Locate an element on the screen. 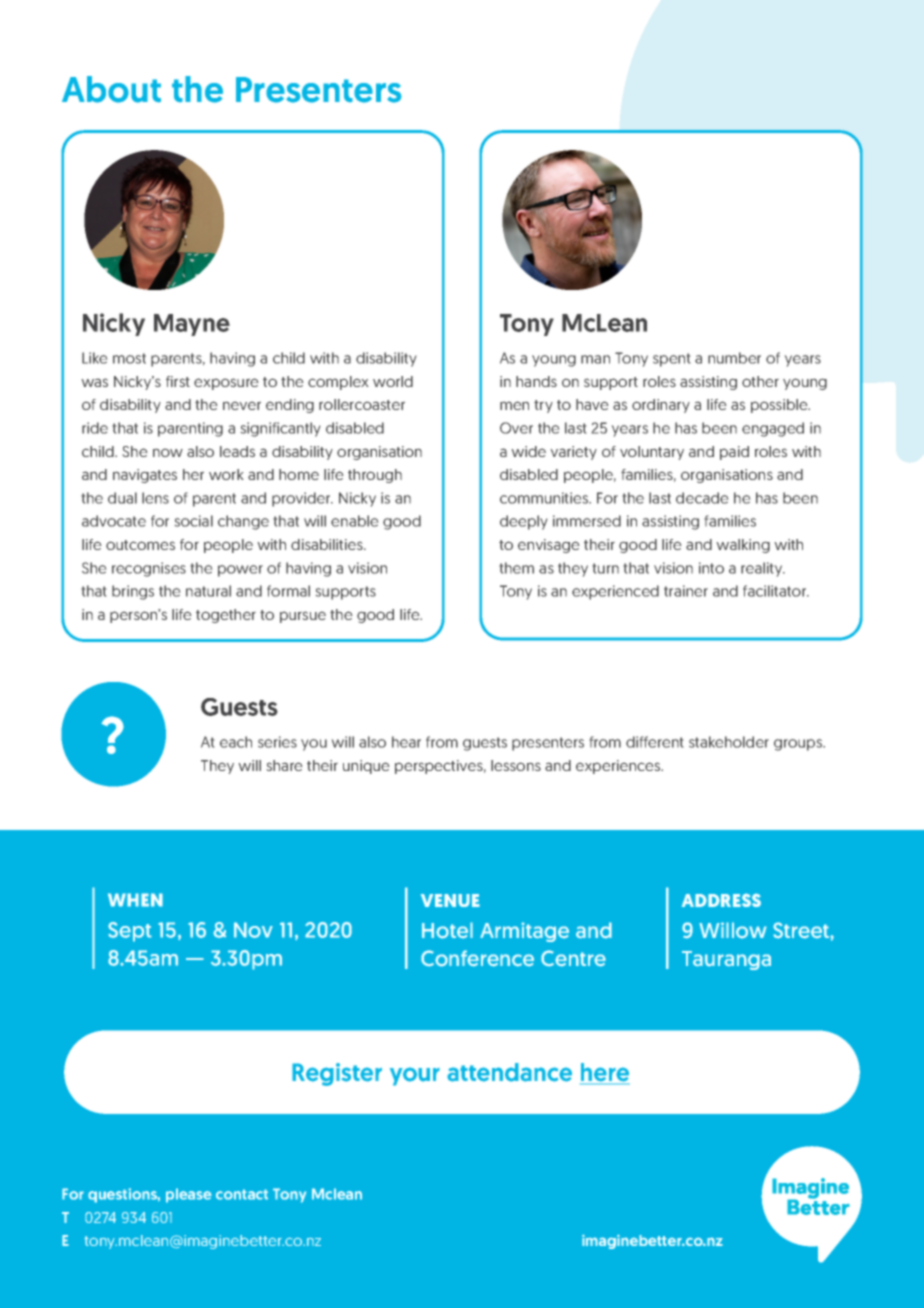  them is located at coordinates (517, 568).
